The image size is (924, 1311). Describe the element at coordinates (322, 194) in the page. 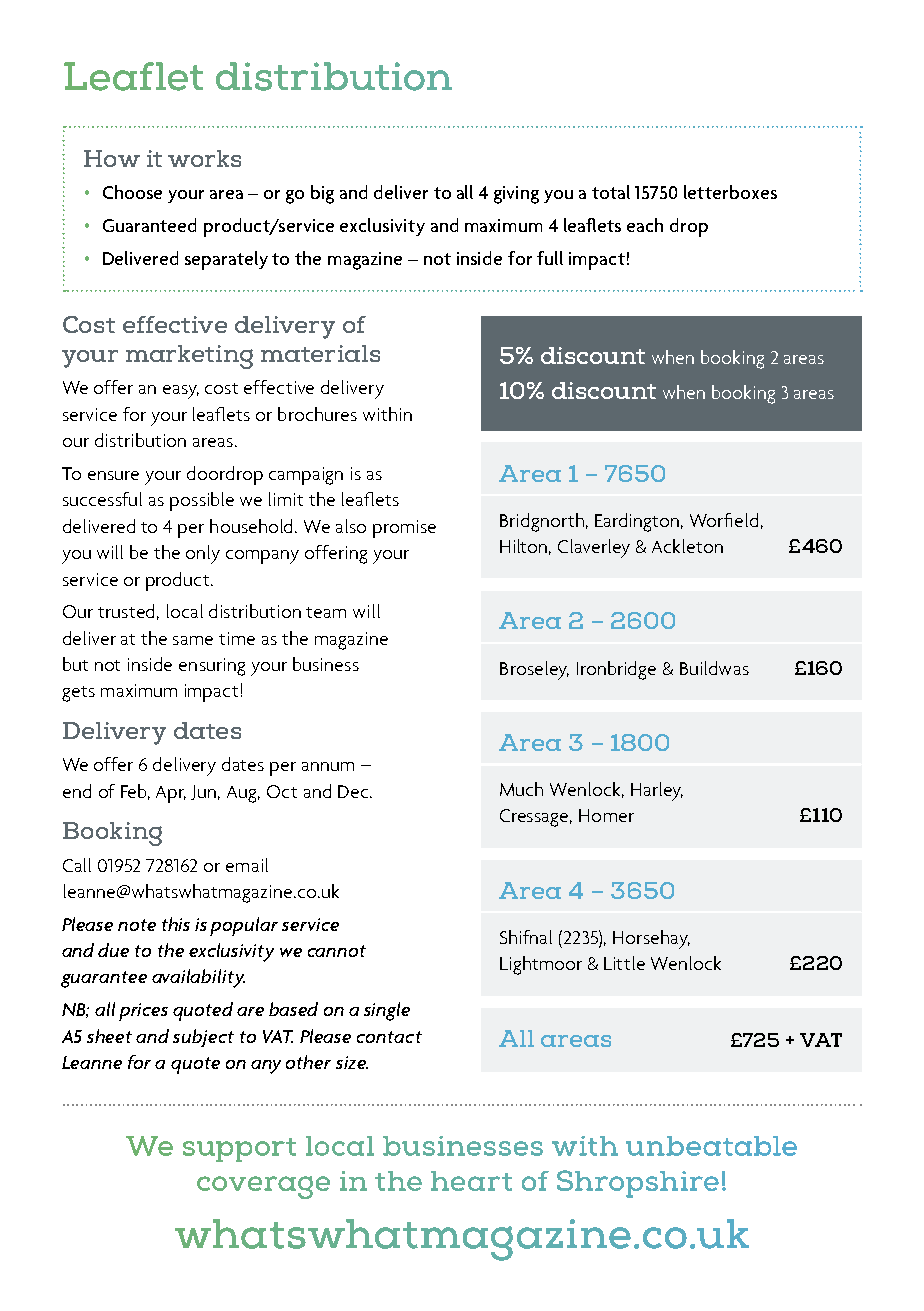

I see `big` at that location.
